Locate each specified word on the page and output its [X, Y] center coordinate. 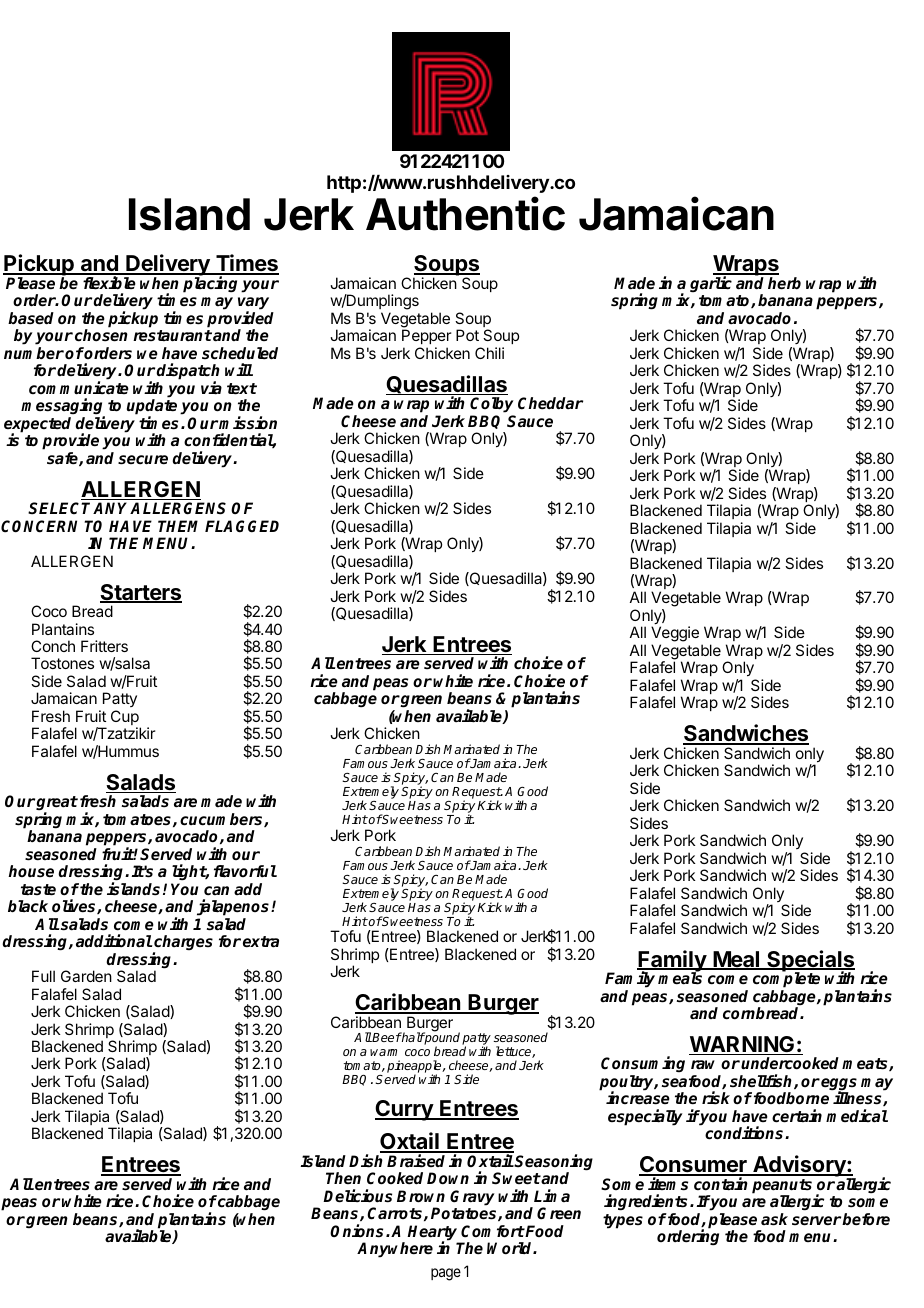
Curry [405, 1110]
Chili [489, 353]
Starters [141, 593]
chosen [101, 335]
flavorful [245, 871]
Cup [126, 719]
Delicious [357, 1196]
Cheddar [550, 403]
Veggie [675, 635]
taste [38, 890]
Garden [86, 976]
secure [143, 460]
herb [784, 283]
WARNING [743, 1045]
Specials [810, 962]
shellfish [762, 1081]
